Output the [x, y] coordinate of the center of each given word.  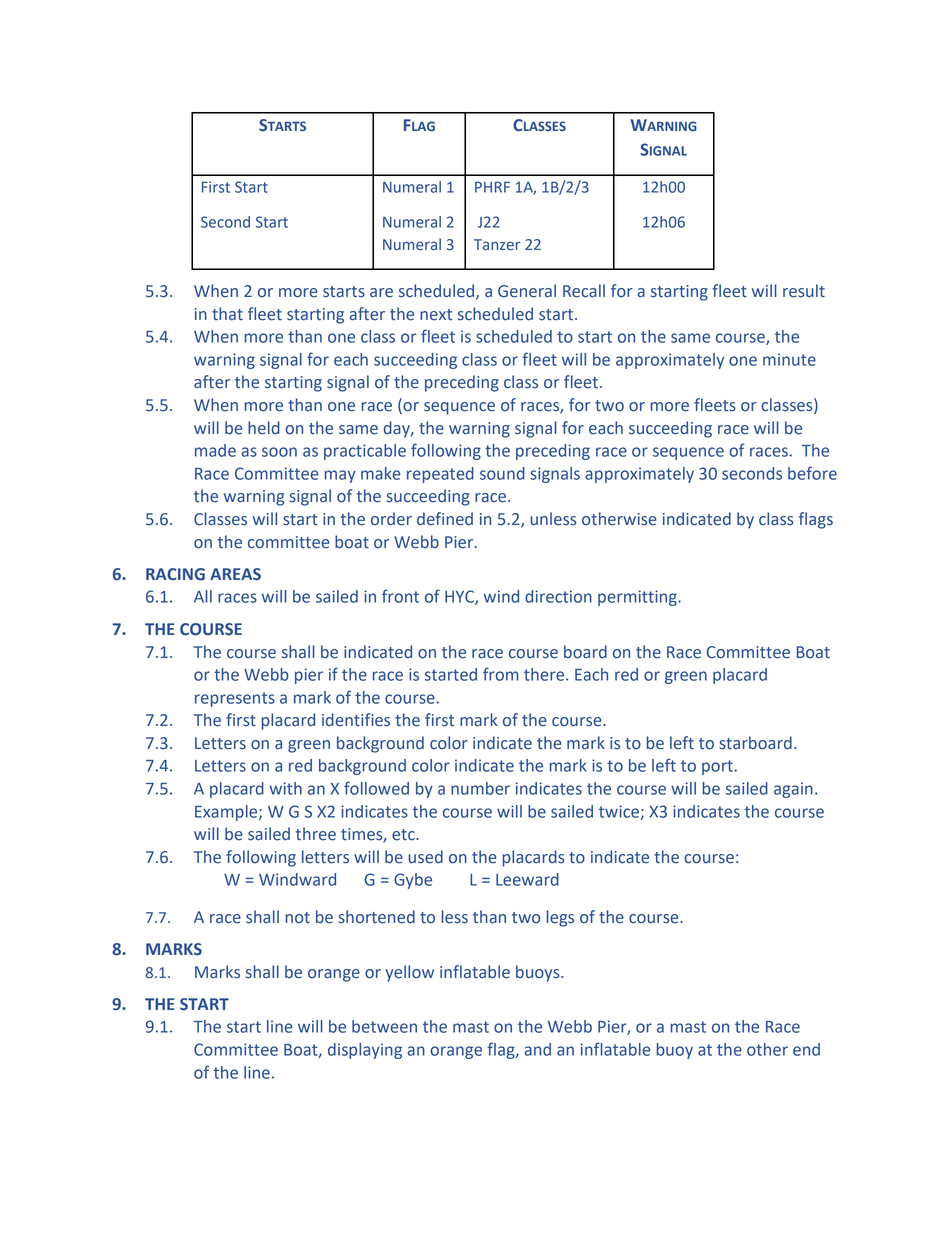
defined [445, 519]
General [527, 291]
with [286, 788]
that [227, 314]
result [804, 291]
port [717, 767]
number [480, 788]
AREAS [235, 574]
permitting [638, 598]
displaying [365, 1051]
